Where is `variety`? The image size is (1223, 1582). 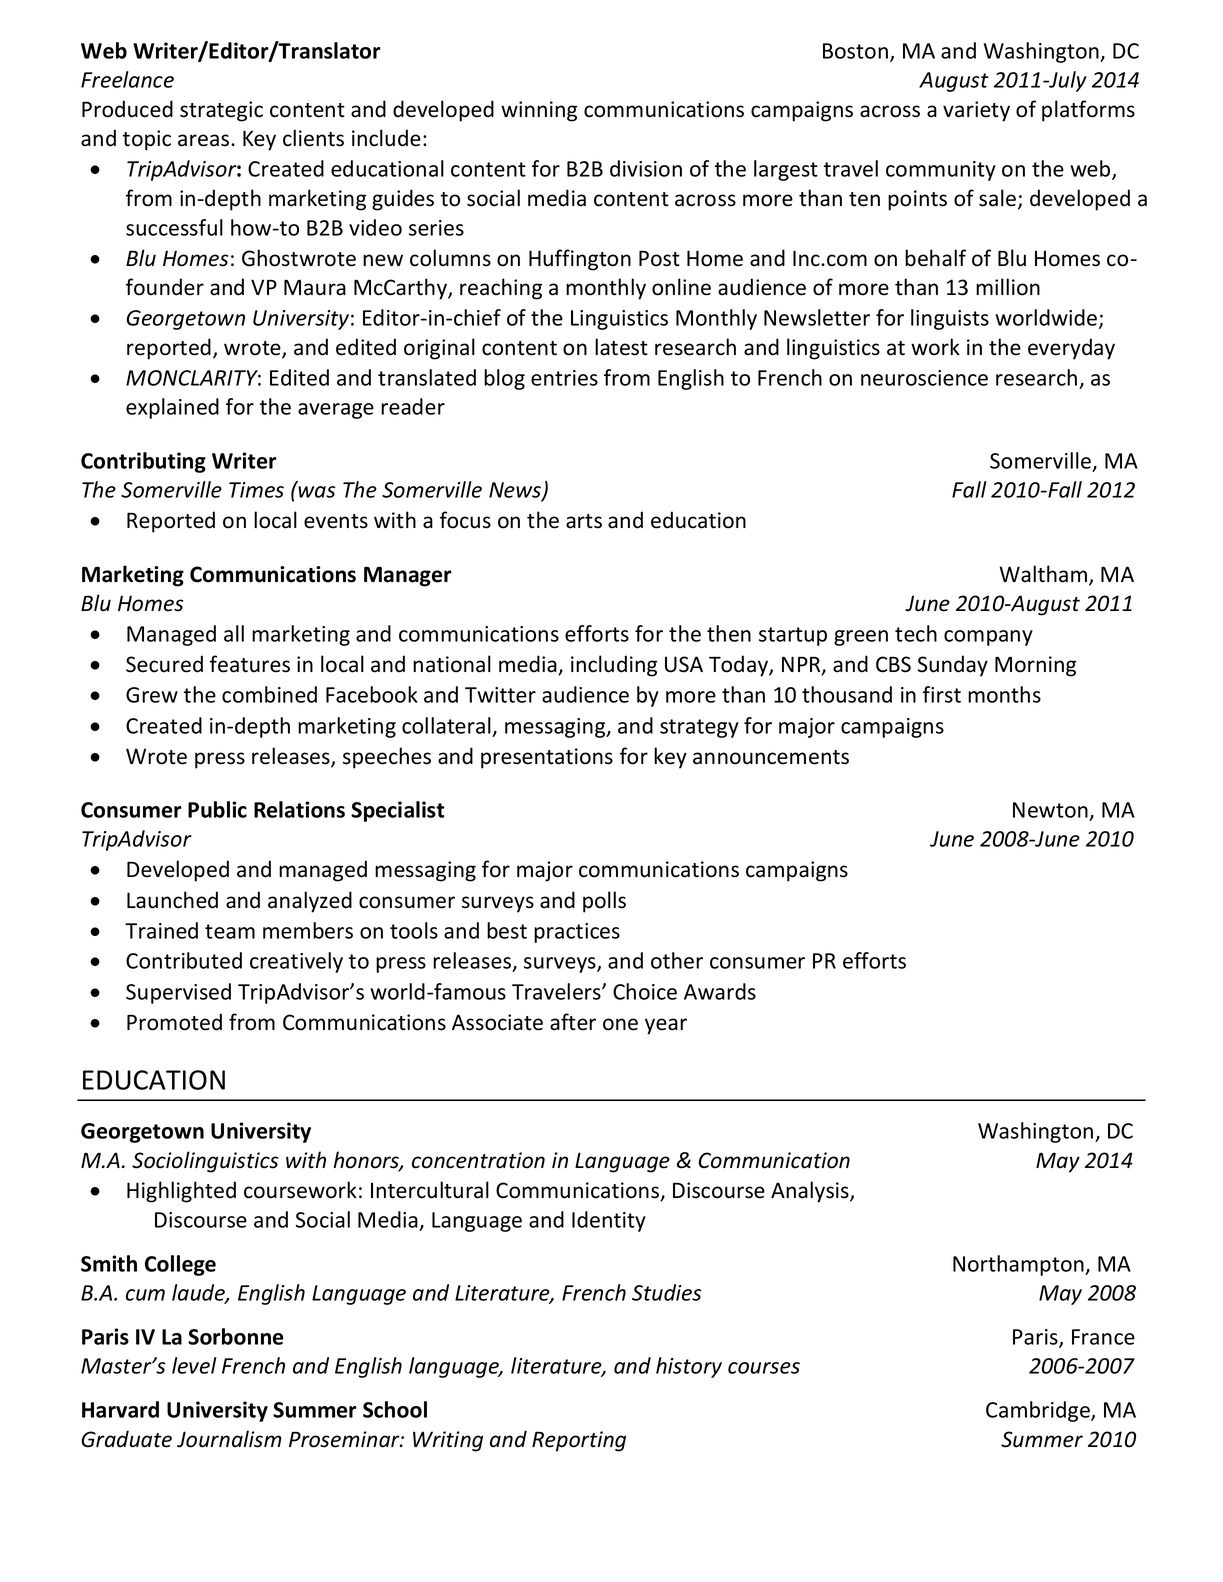
variety is located at coordinates (976, 111).
